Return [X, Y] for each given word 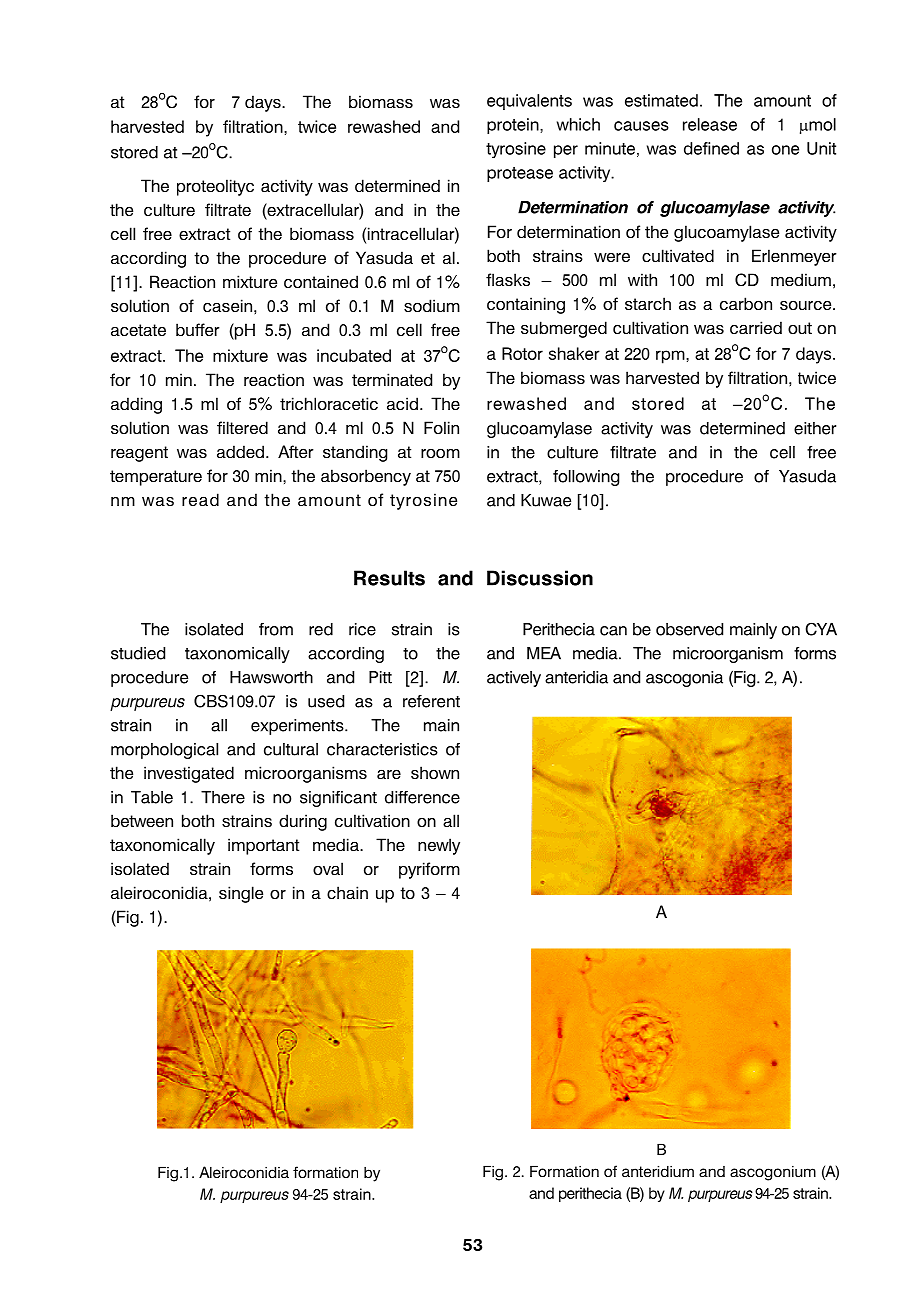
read [200, 499]
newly [439, 846]
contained [321, 281]
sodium [432, 305]
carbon [746, 303]
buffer [198, 329]
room [440, 453]
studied [138, 653]
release [710, 124]
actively [514, 679]
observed [689, 629]
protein [514, 126]
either [815, 428]
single [241, 894]
